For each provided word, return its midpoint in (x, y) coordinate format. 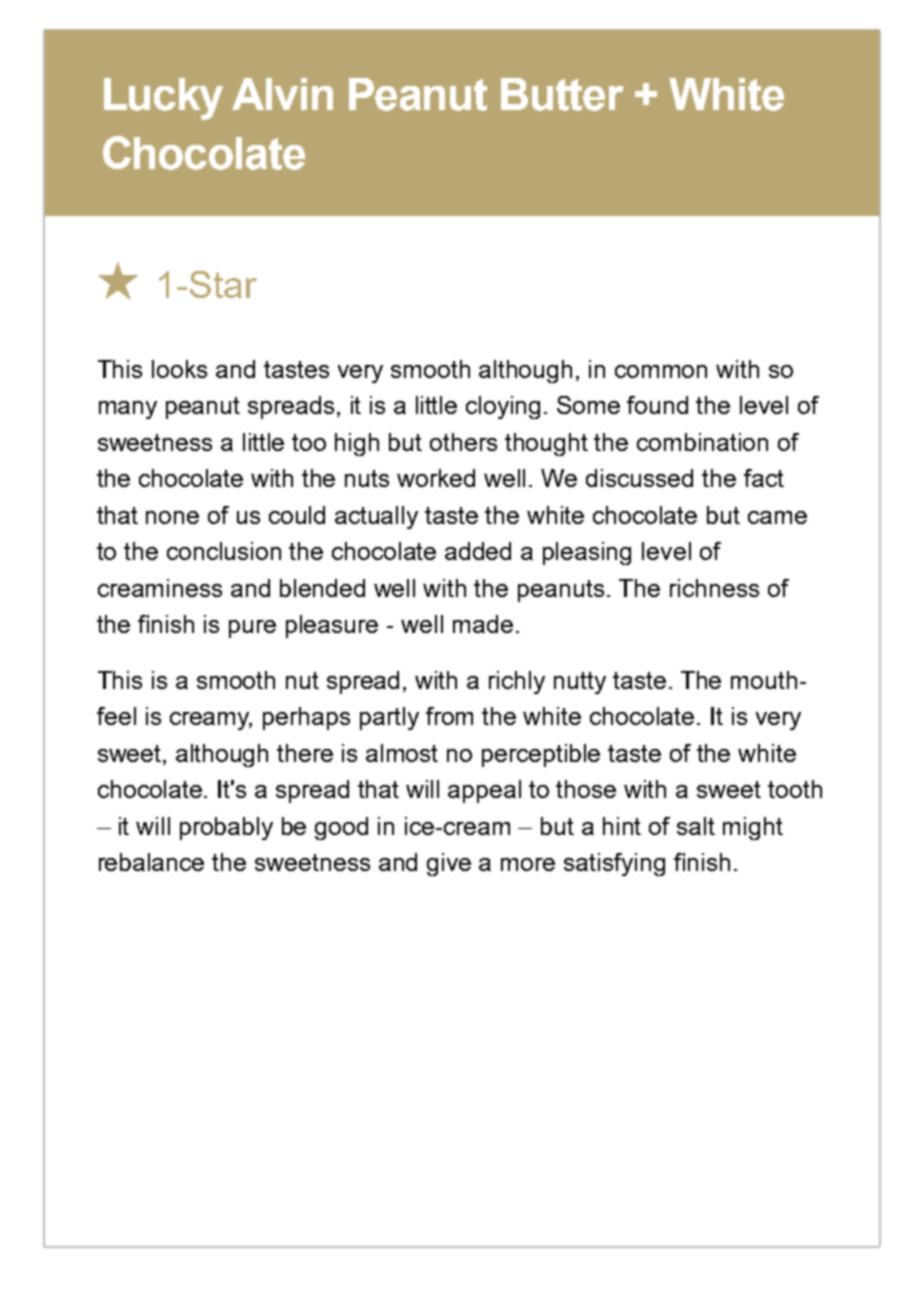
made (483, 624)
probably (226, 828)
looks (179, 369)
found (657, 405)
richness (714, 588)
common (661, 371)
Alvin (282, 94)
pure (252, 629)
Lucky (163, 99)
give (449, 864)
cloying (503, 407)
